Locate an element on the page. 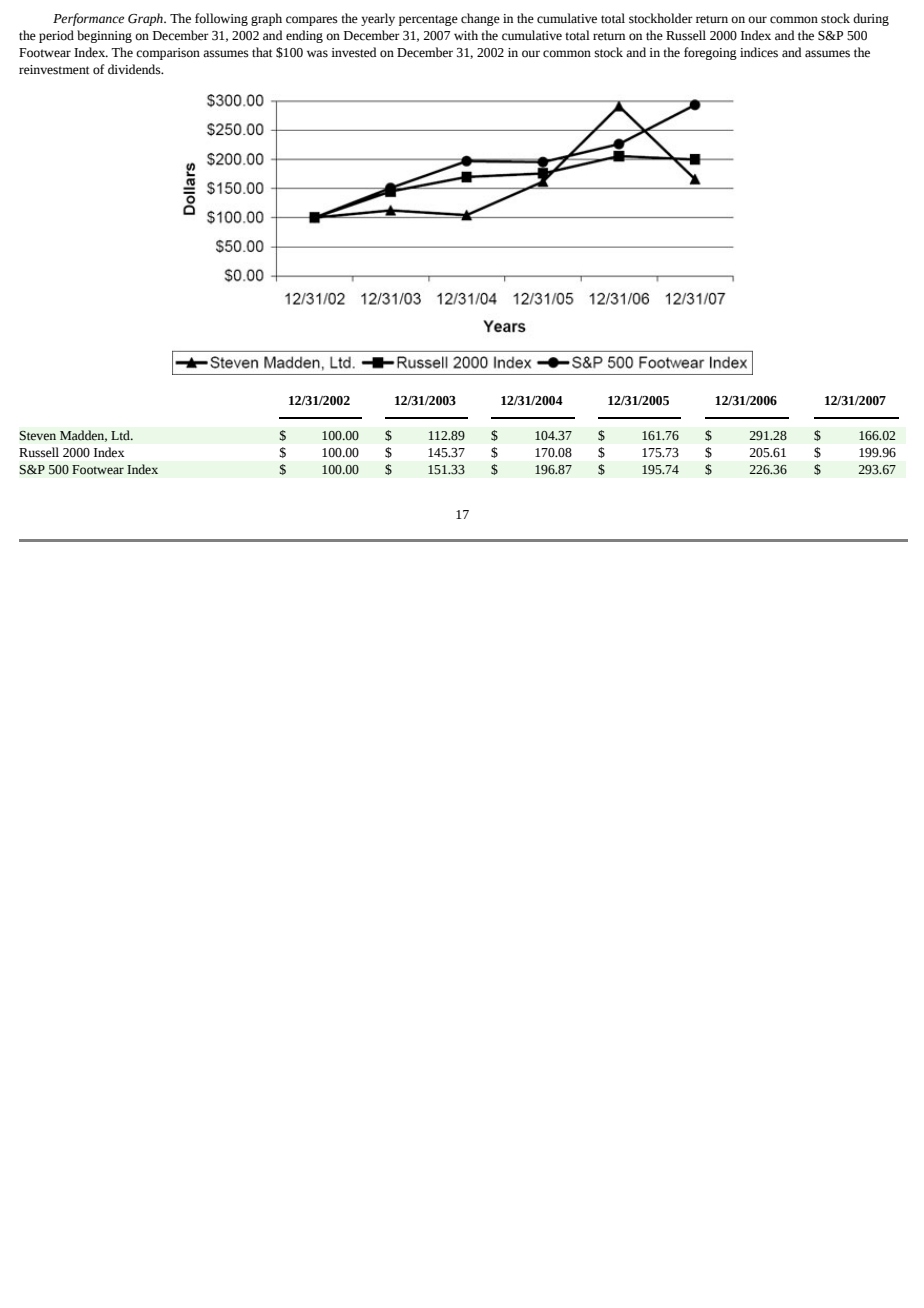 The image size is (924, 1308). period is located at coordinates (56, 36).
